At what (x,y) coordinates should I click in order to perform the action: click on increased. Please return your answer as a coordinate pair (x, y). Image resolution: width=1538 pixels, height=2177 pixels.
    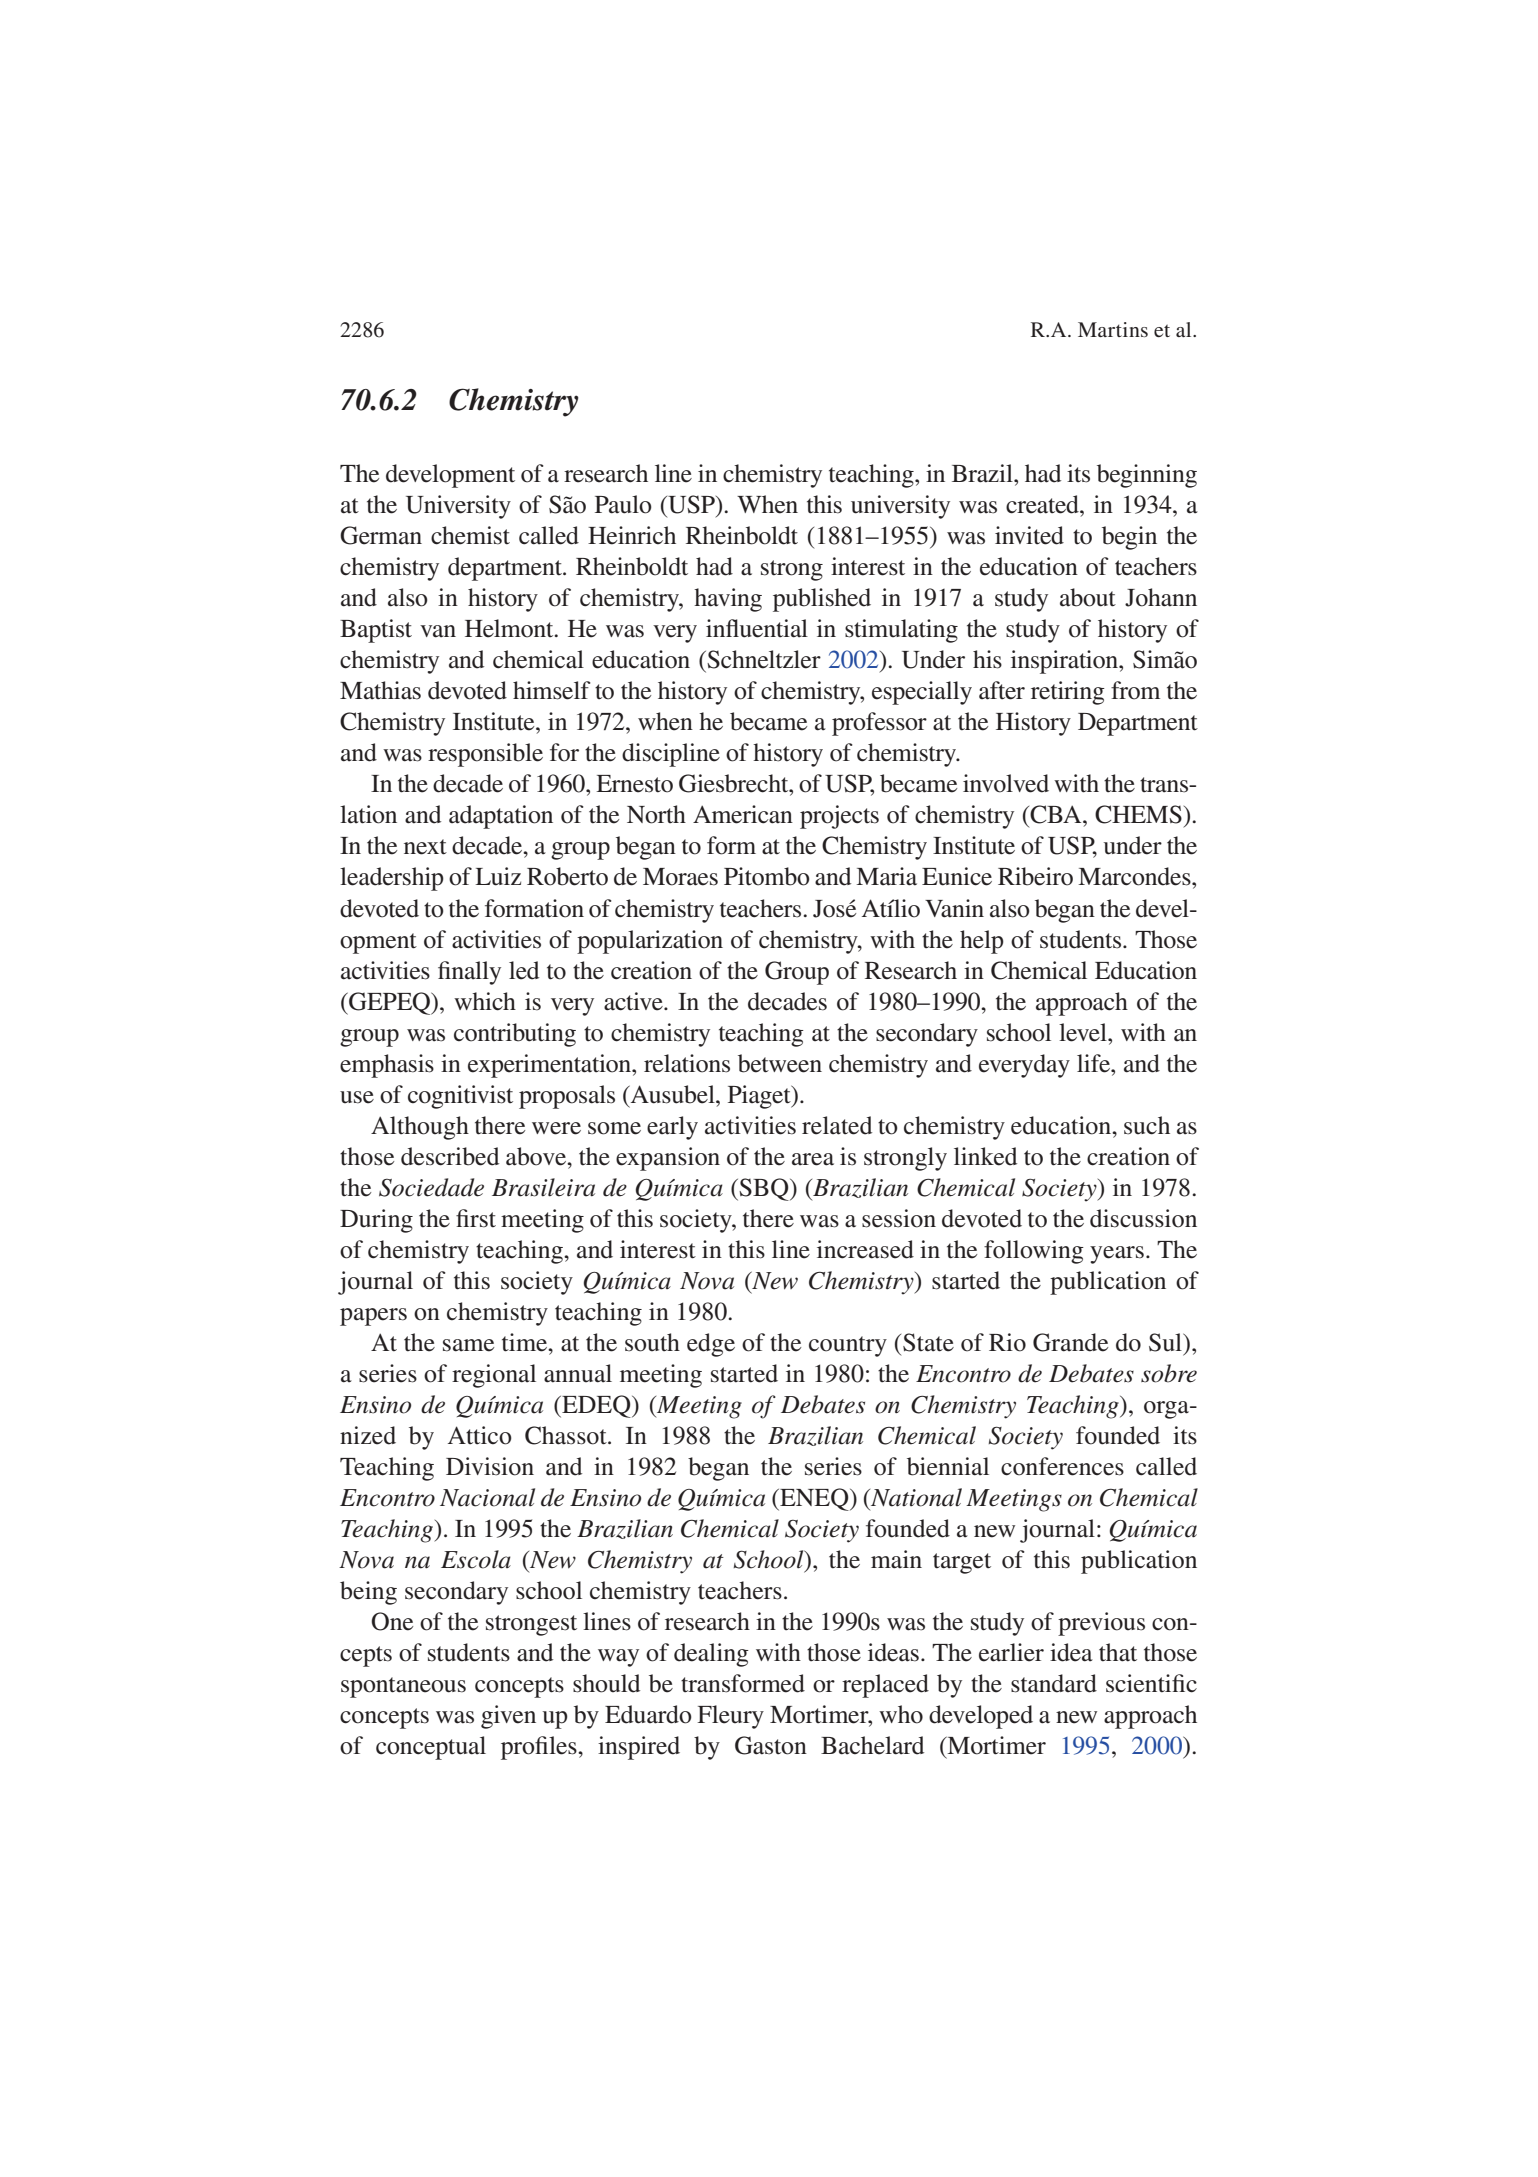
    Looking at the image, I should click on (865, 1249).
